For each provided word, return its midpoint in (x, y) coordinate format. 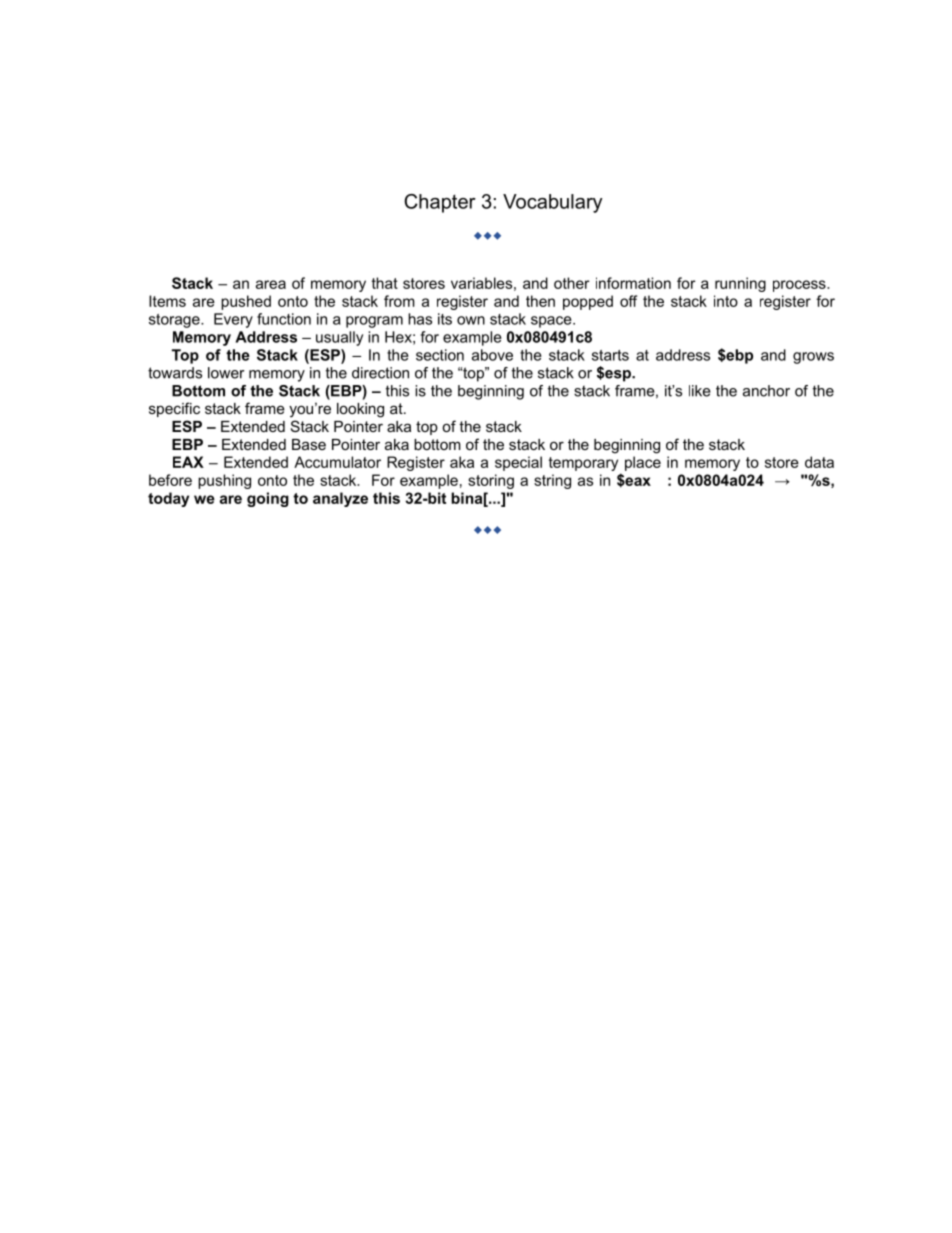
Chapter (440, 203)
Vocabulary (552, 203)
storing (491, 481)
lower (226, 373)
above (492, 355)
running (740, 284)
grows (813, 358)
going (268, 499)
